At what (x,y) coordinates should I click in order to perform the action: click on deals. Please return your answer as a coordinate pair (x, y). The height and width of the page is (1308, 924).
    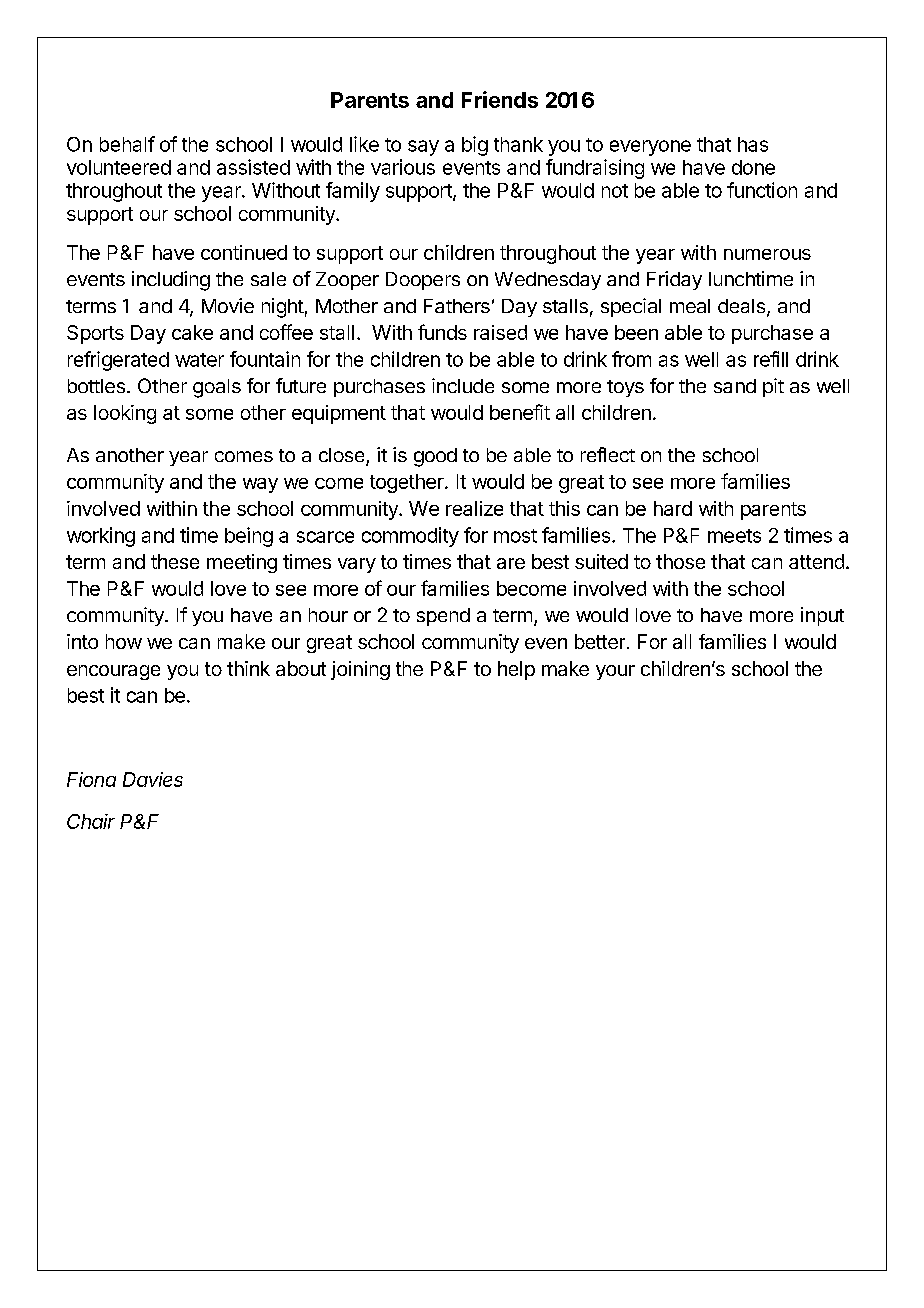
    Looking at the image, I should click on (741, 306).
